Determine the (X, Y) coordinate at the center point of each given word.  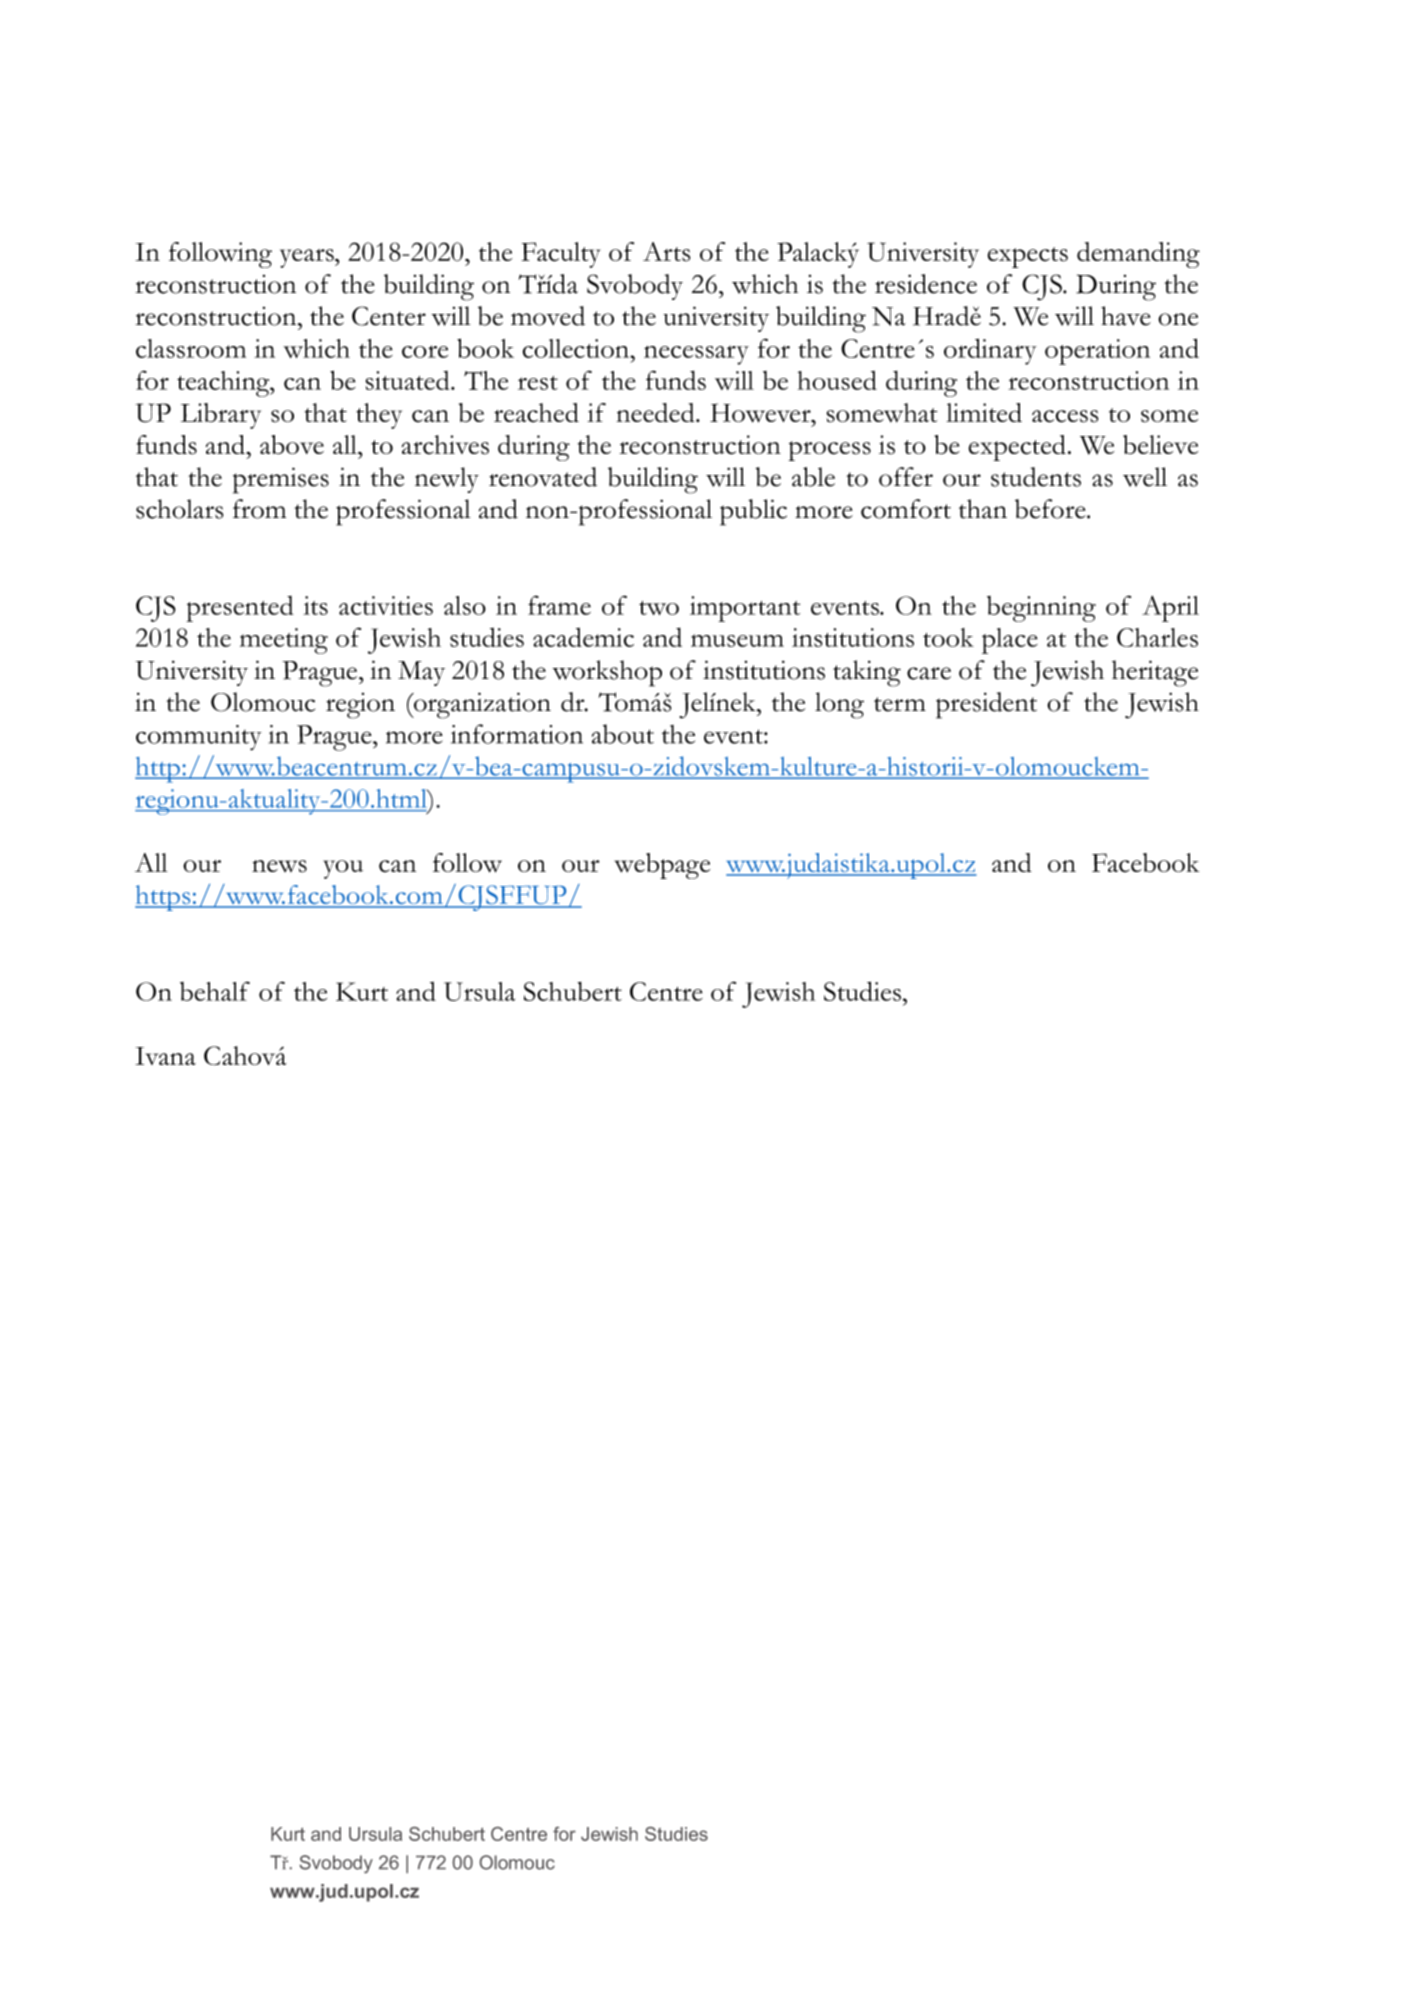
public (753, 512)
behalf (215, 991)
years (308, 258)
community (199, 738)
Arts (666, 252)
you (343, 869)
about (623, 734)
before (1051, 509)
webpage (662, 866)
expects (1027, 257)
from (259, 509)
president (986, 705)
